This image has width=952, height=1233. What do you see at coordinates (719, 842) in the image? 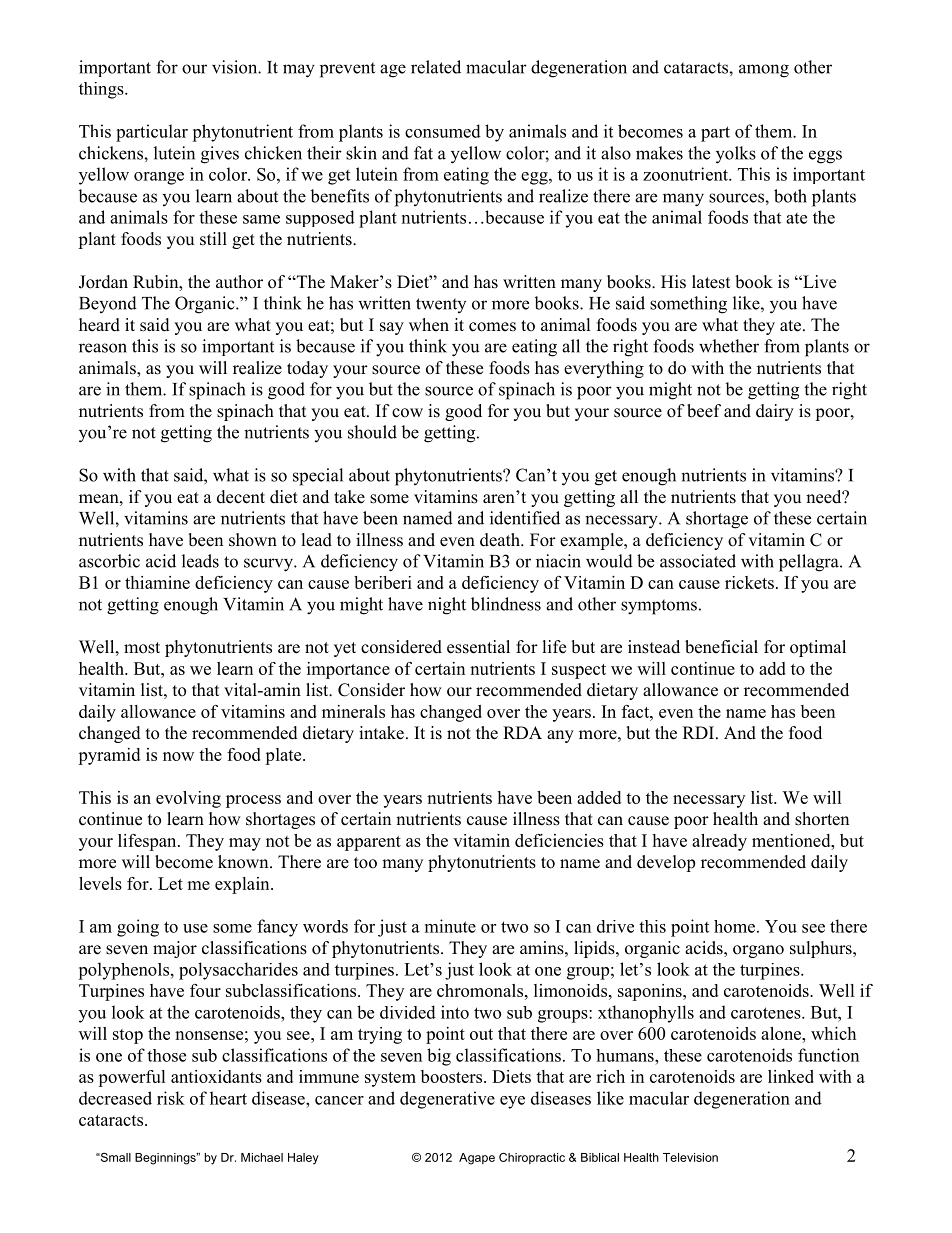
I see `already` at bounding box center [719, 842].
